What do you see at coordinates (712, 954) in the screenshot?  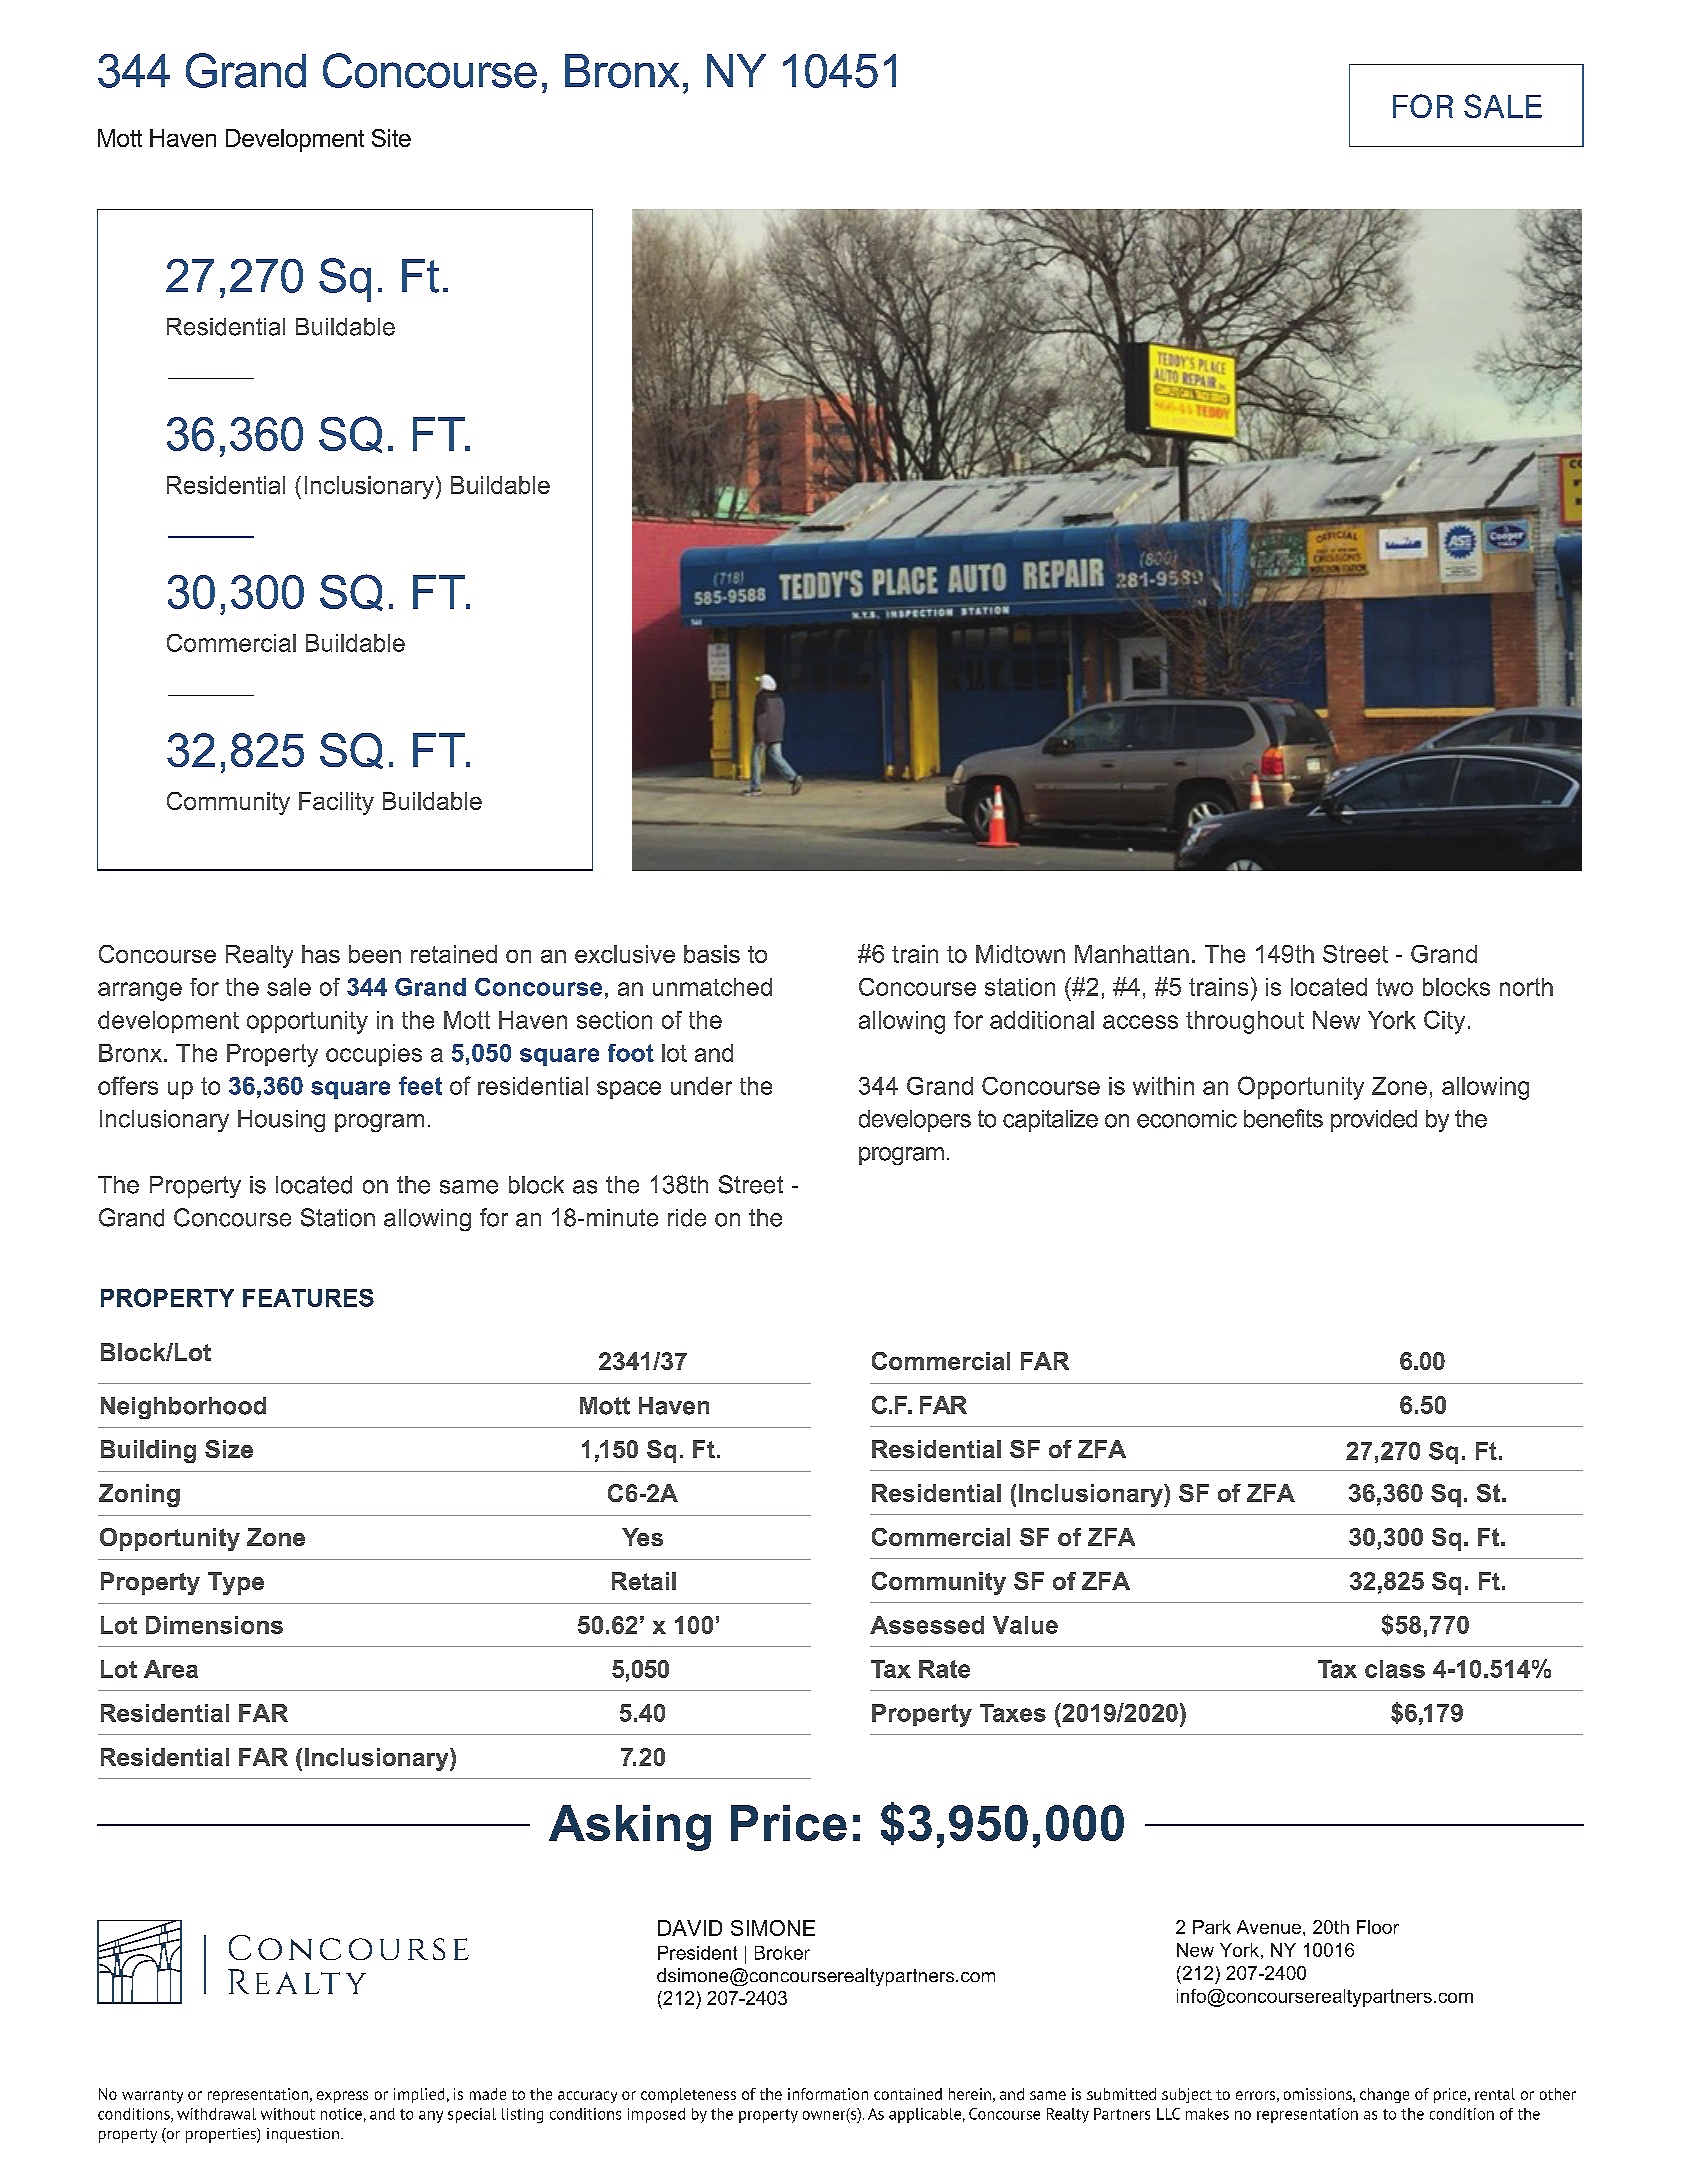 I see `basis` at bounding box center [712, 954].
